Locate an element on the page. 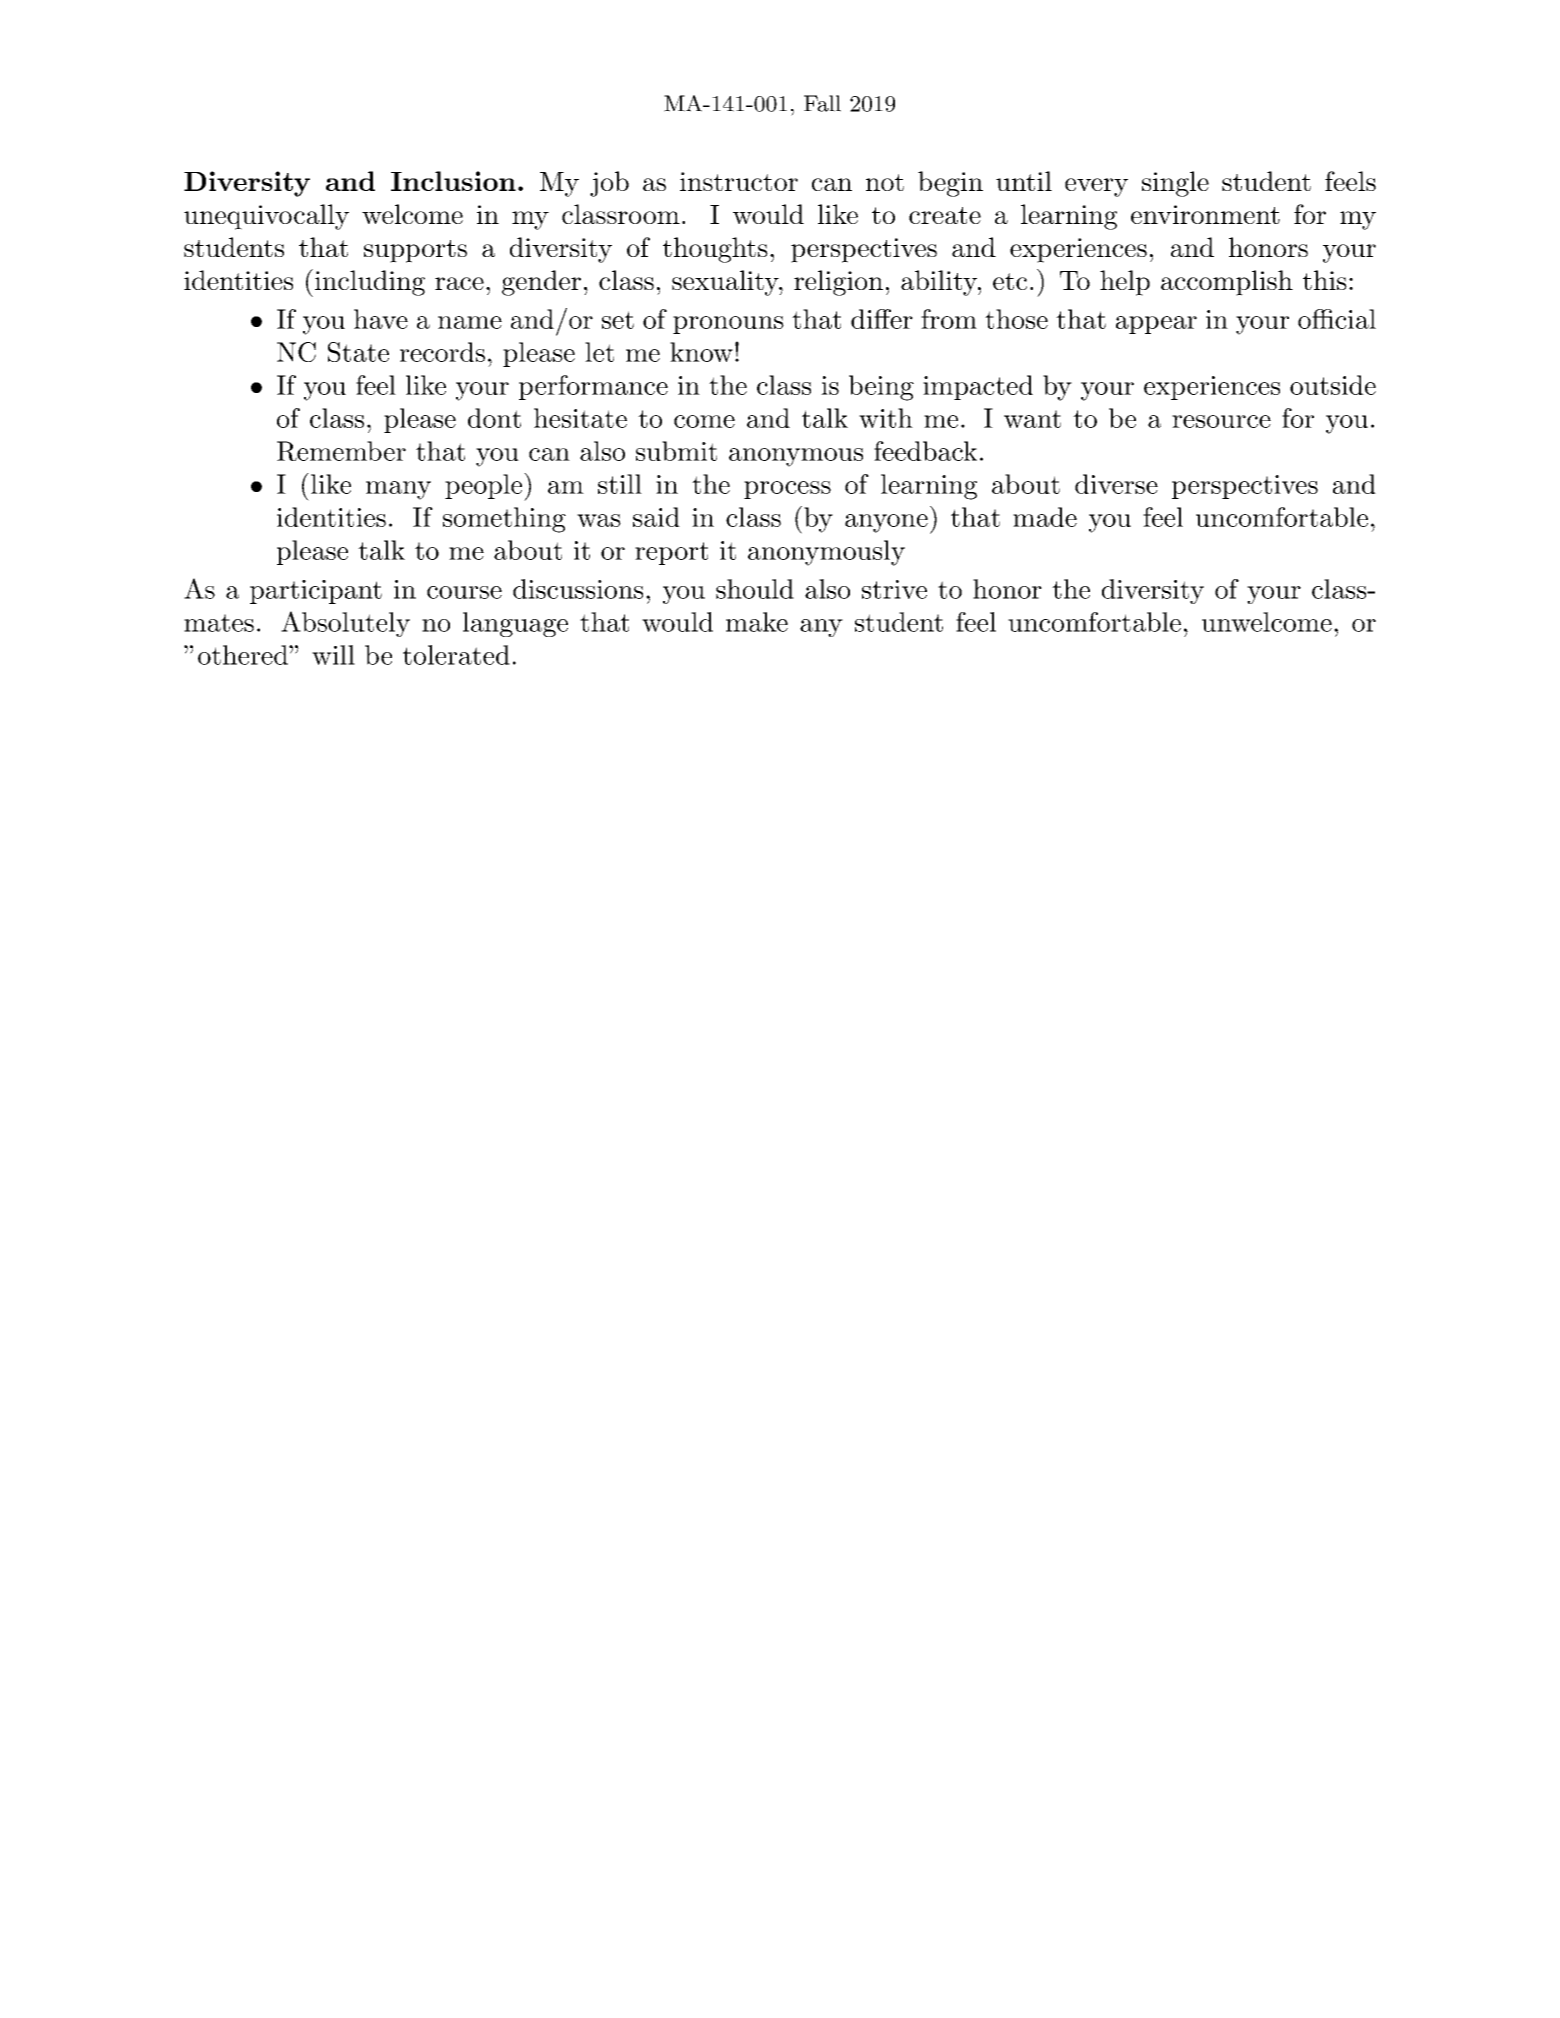  Remember is located at coordinates (341, 451).
